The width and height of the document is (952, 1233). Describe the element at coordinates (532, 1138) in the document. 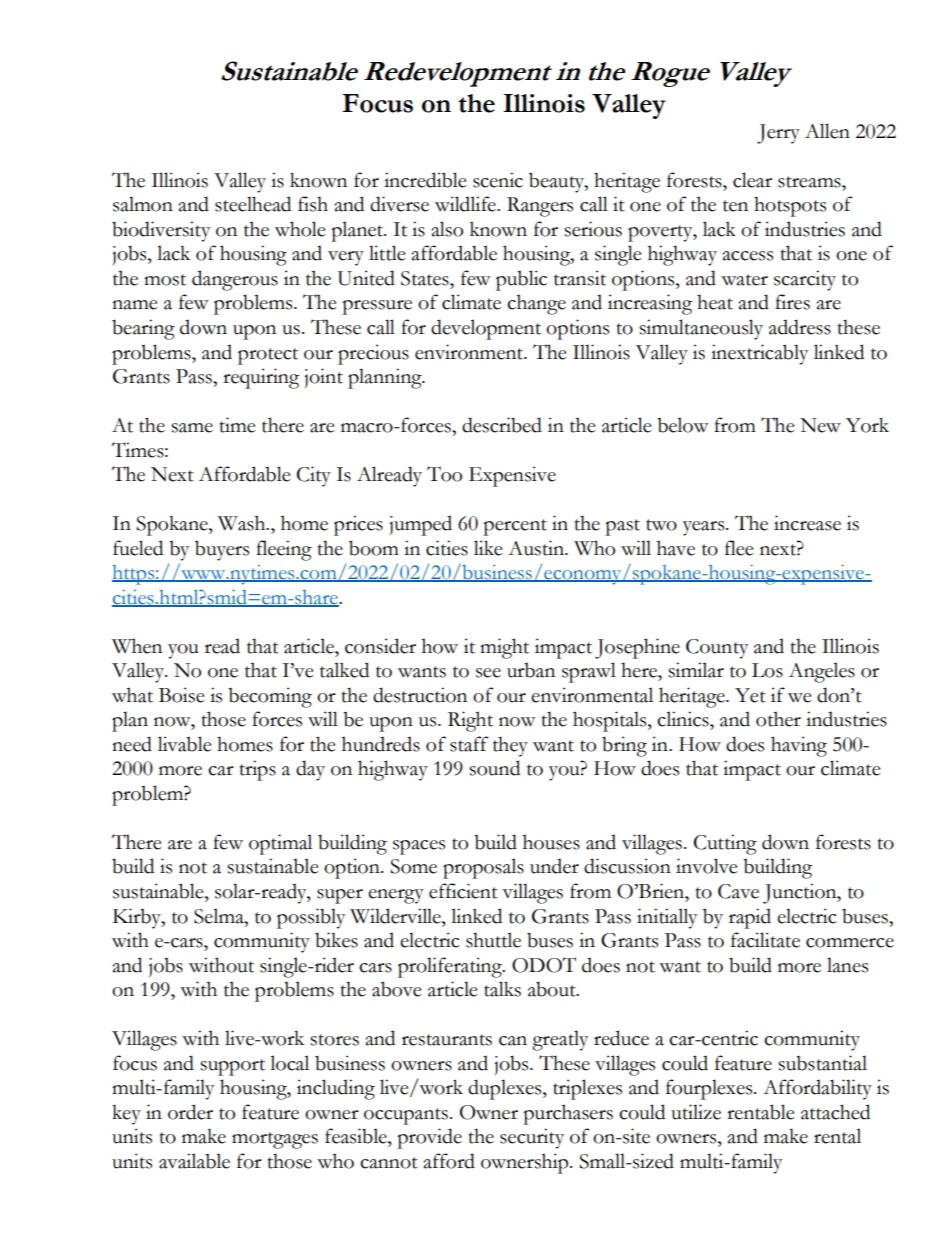

I see `security` at that location.
